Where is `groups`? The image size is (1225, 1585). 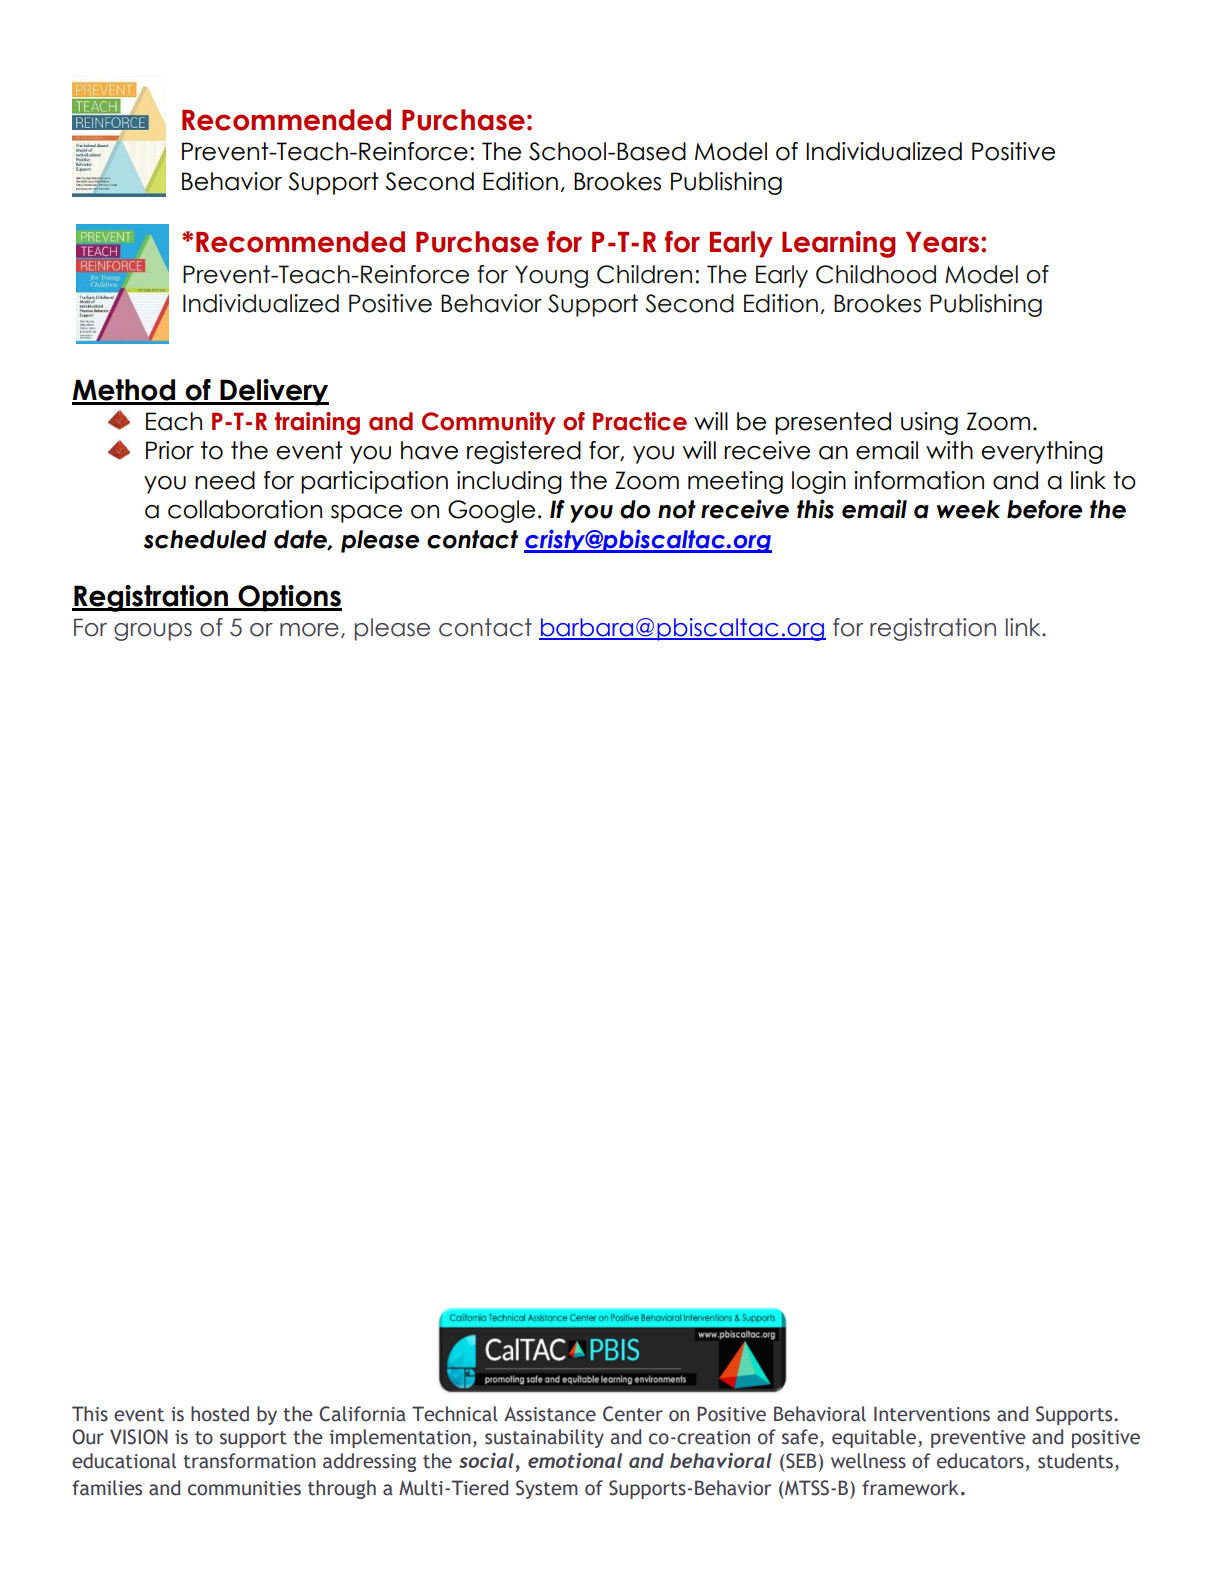
groups is located at coordinates (153, 632).
